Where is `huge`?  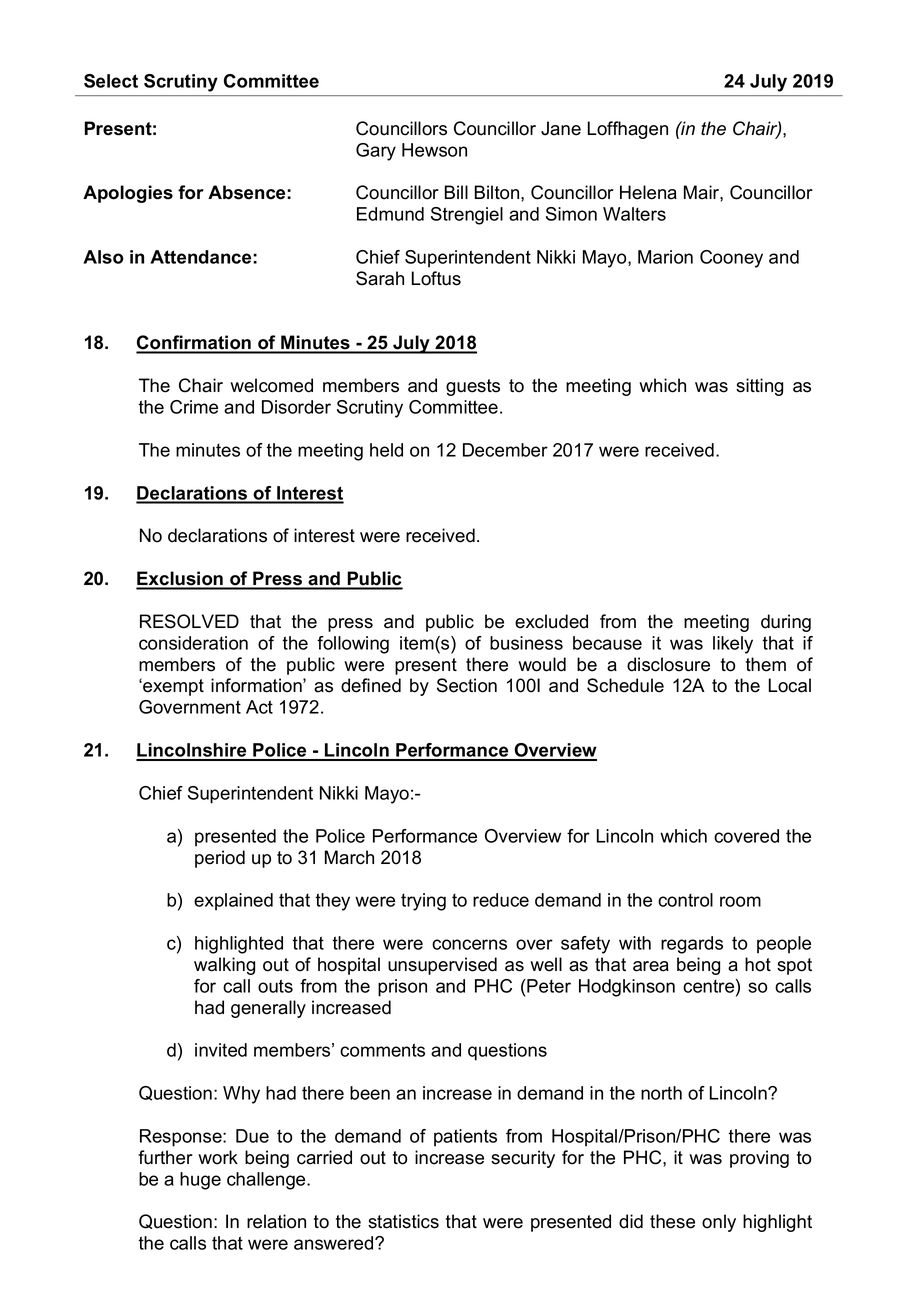 huge is located at coordinates (200, 1181).
